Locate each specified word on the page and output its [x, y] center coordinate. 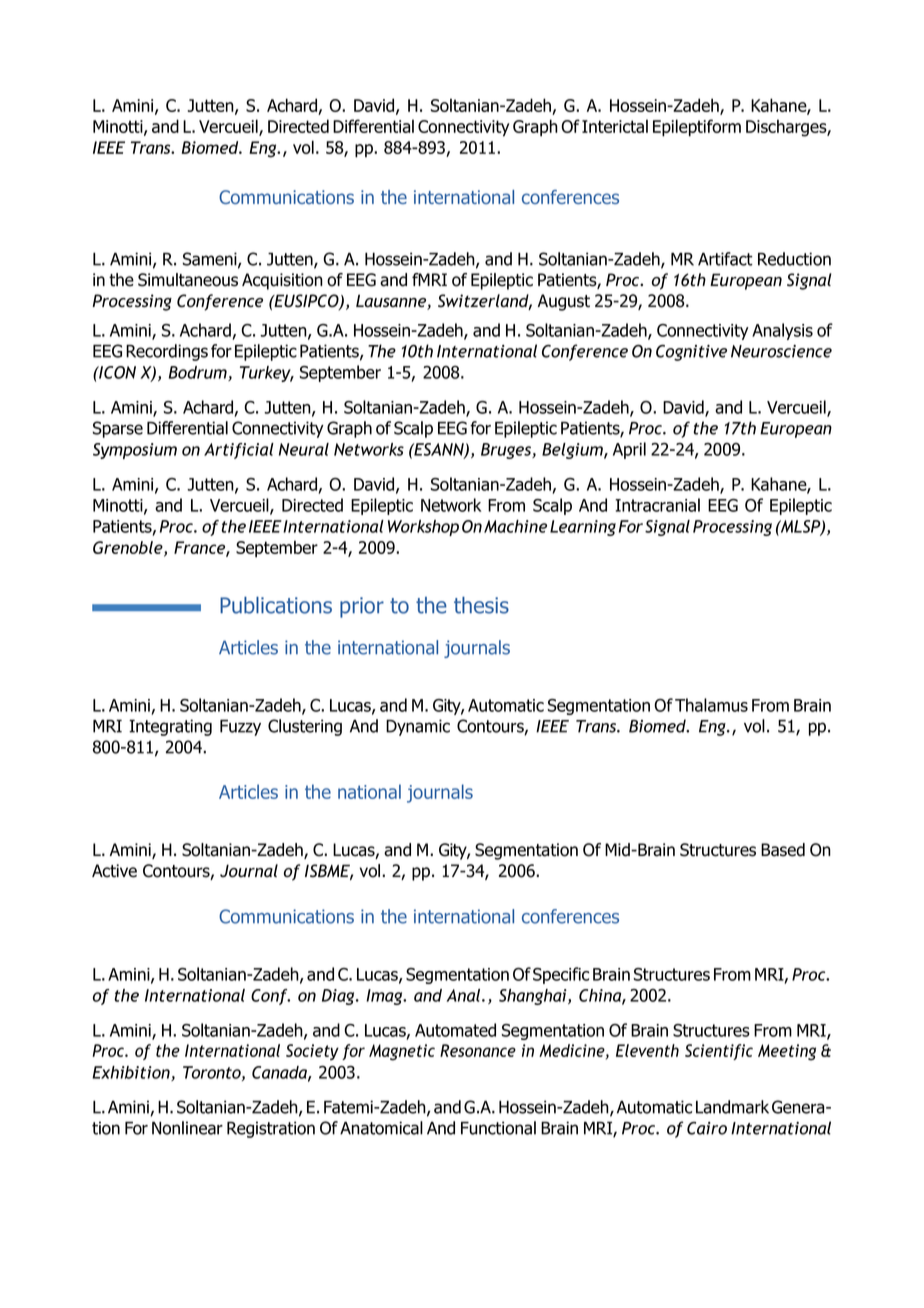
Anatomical [381, 1128]
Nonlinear [187, 1128]
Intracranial [657, 505]
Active [114, 871]
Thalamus [711, 705]
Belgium [573, 451]
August [564, 302]
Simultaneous [188, 280]
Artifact [725, 259]
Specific [561, 975]
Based [783, 850]
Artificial [239, 451]
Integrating [170, 727]
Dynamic [418, 727]
